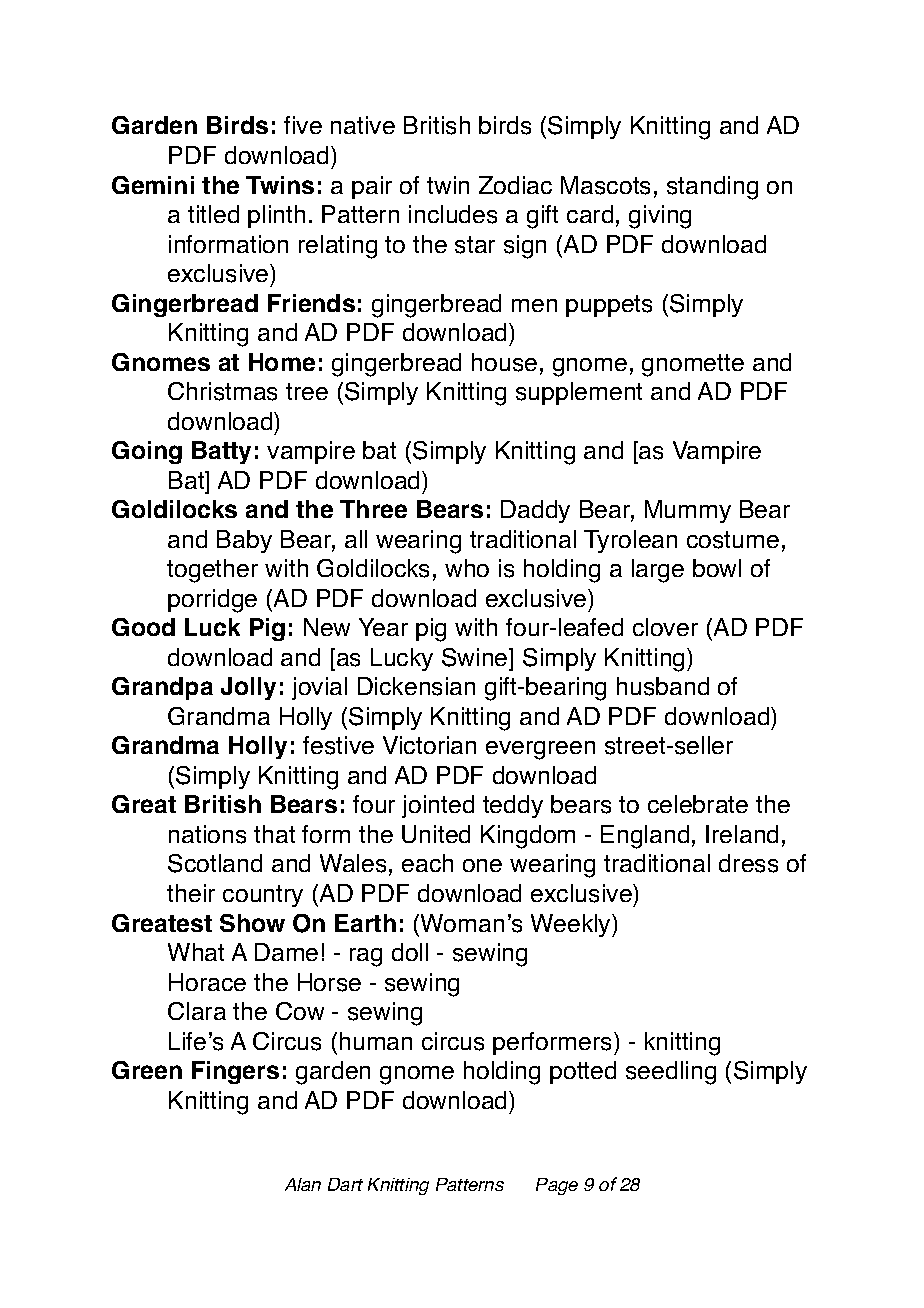 The height and width of the document is (1308, 924). Describe the element at coordinates (476, 657) in the document. I see `Swine` at that location.
